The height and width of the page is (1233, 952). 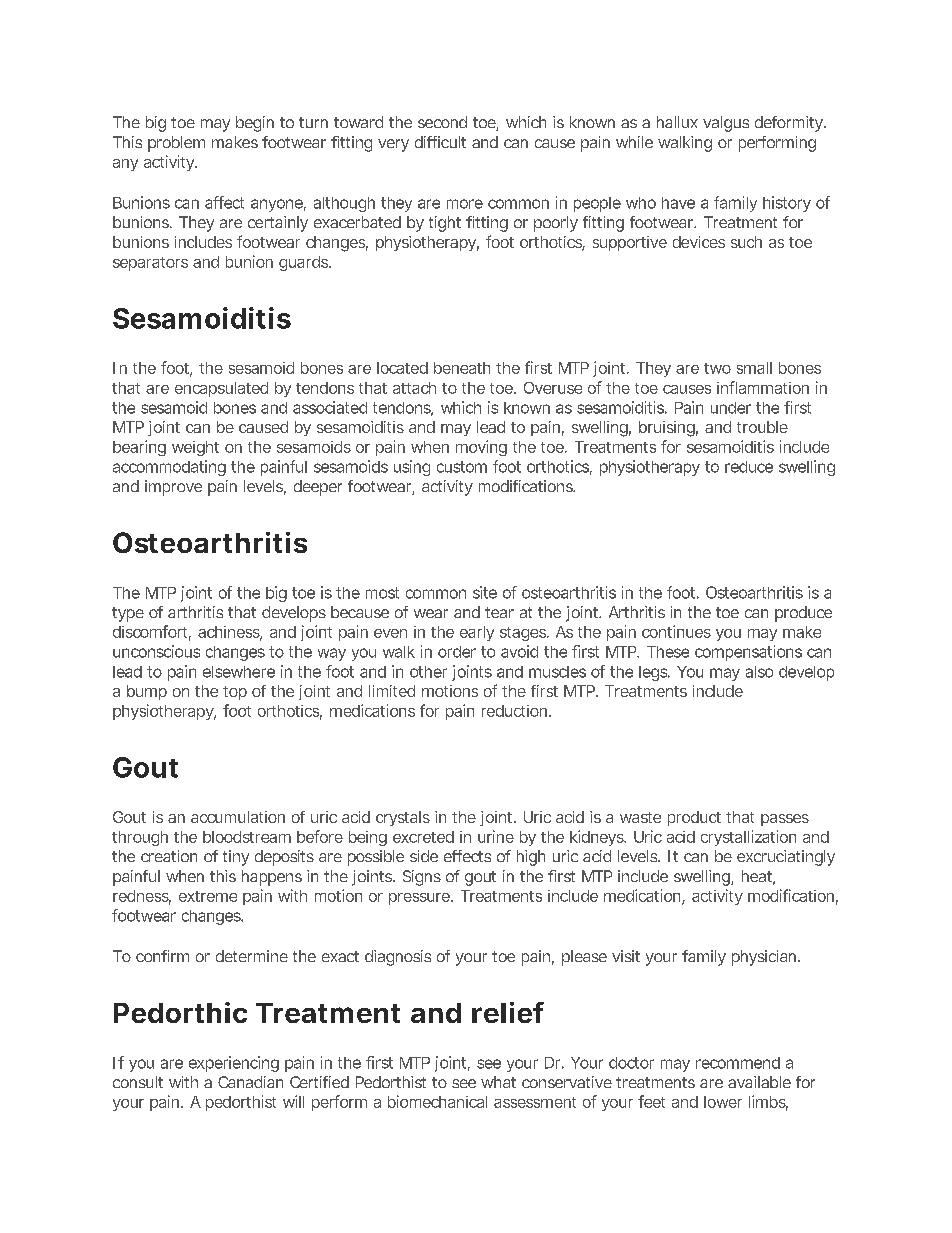 I want to click on problem, so click(x=176, y=144).
